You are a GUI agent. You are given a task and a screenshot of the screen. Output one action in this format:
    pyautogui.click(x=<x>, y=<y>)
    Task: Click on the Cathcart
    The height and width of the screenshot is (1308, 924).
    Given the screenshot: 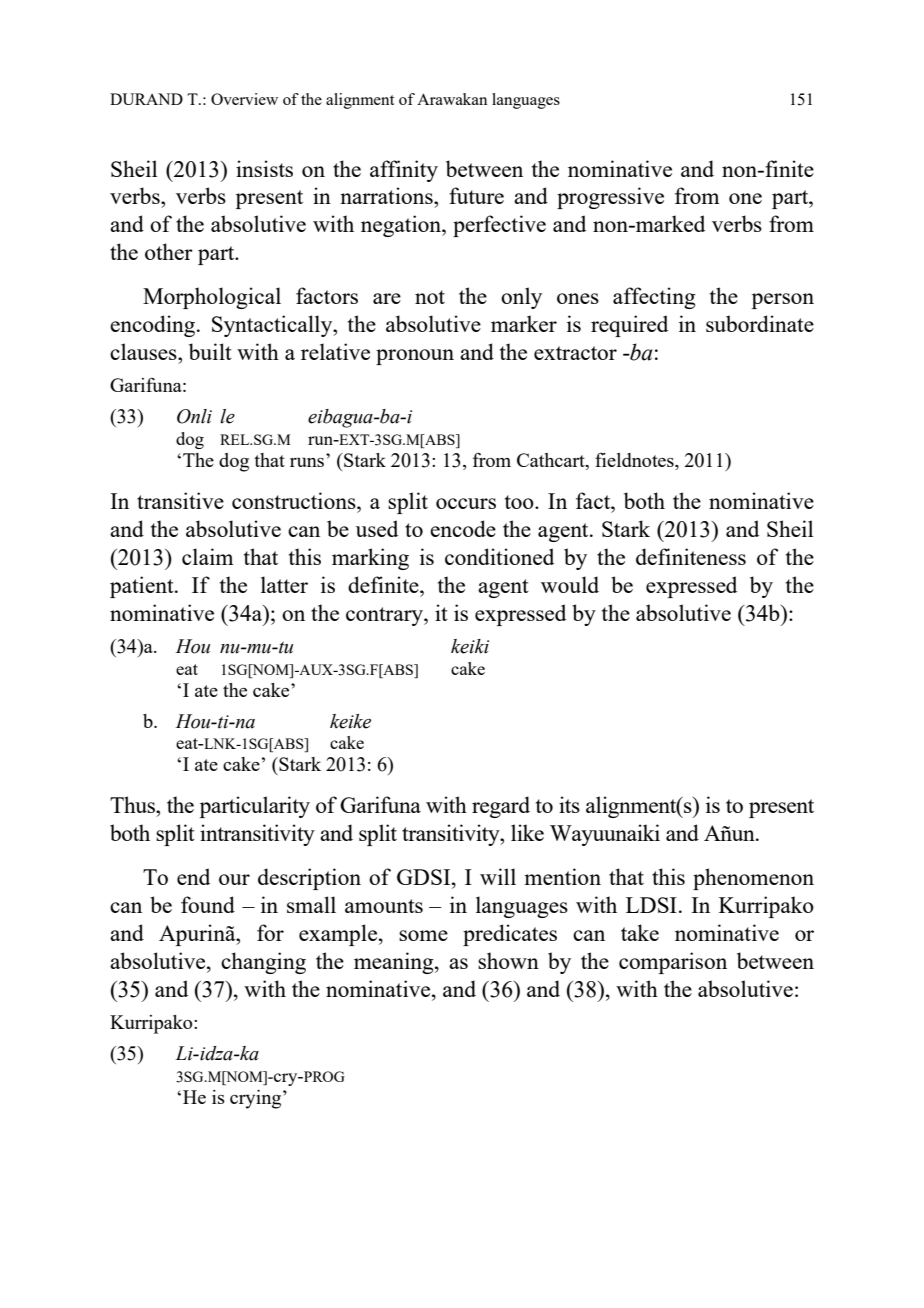 What is the action you would take?
    pyautogui.click(x=552, y=461)
